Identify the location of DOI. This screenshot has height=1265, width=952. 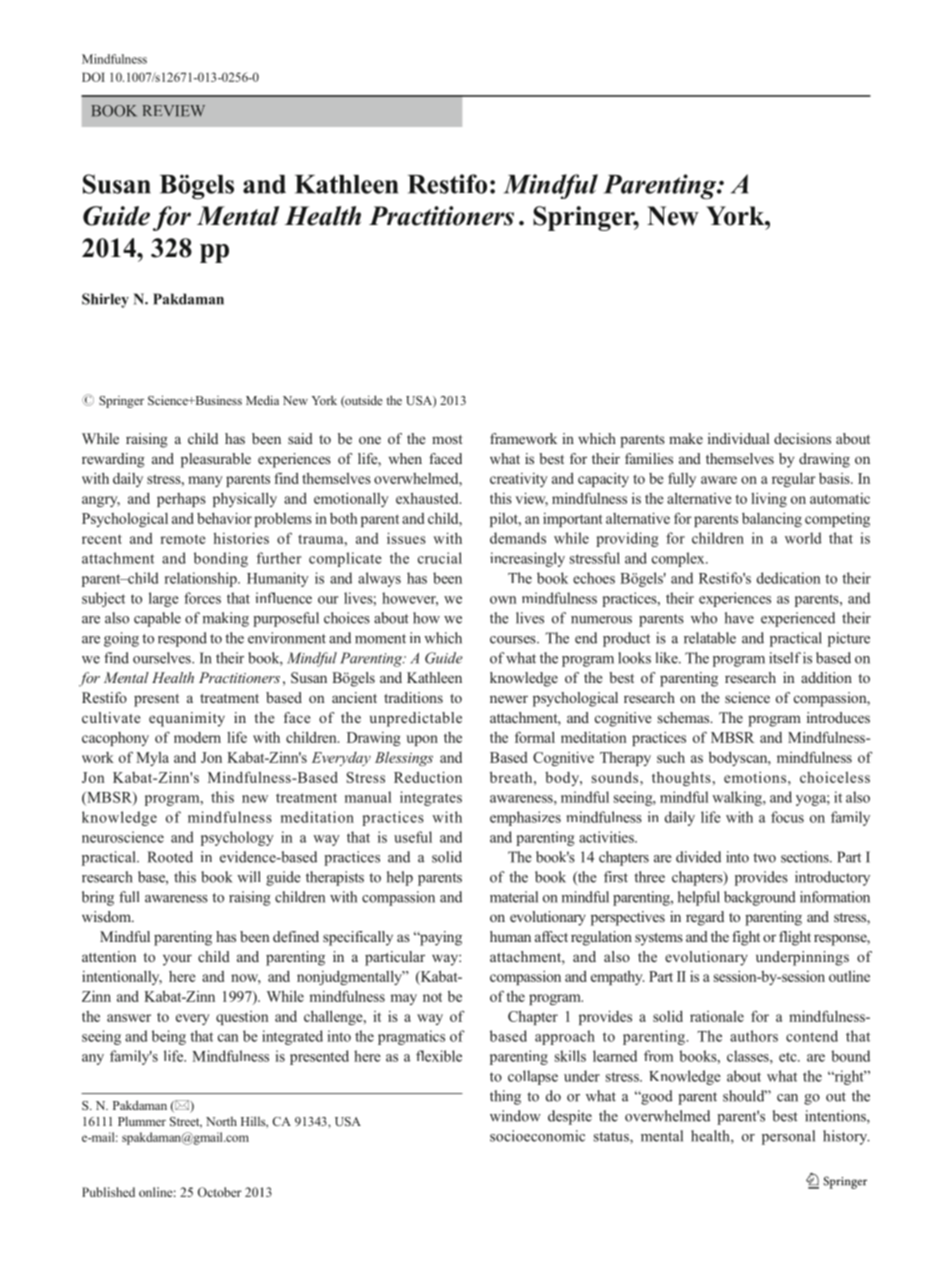
(93, 77).
